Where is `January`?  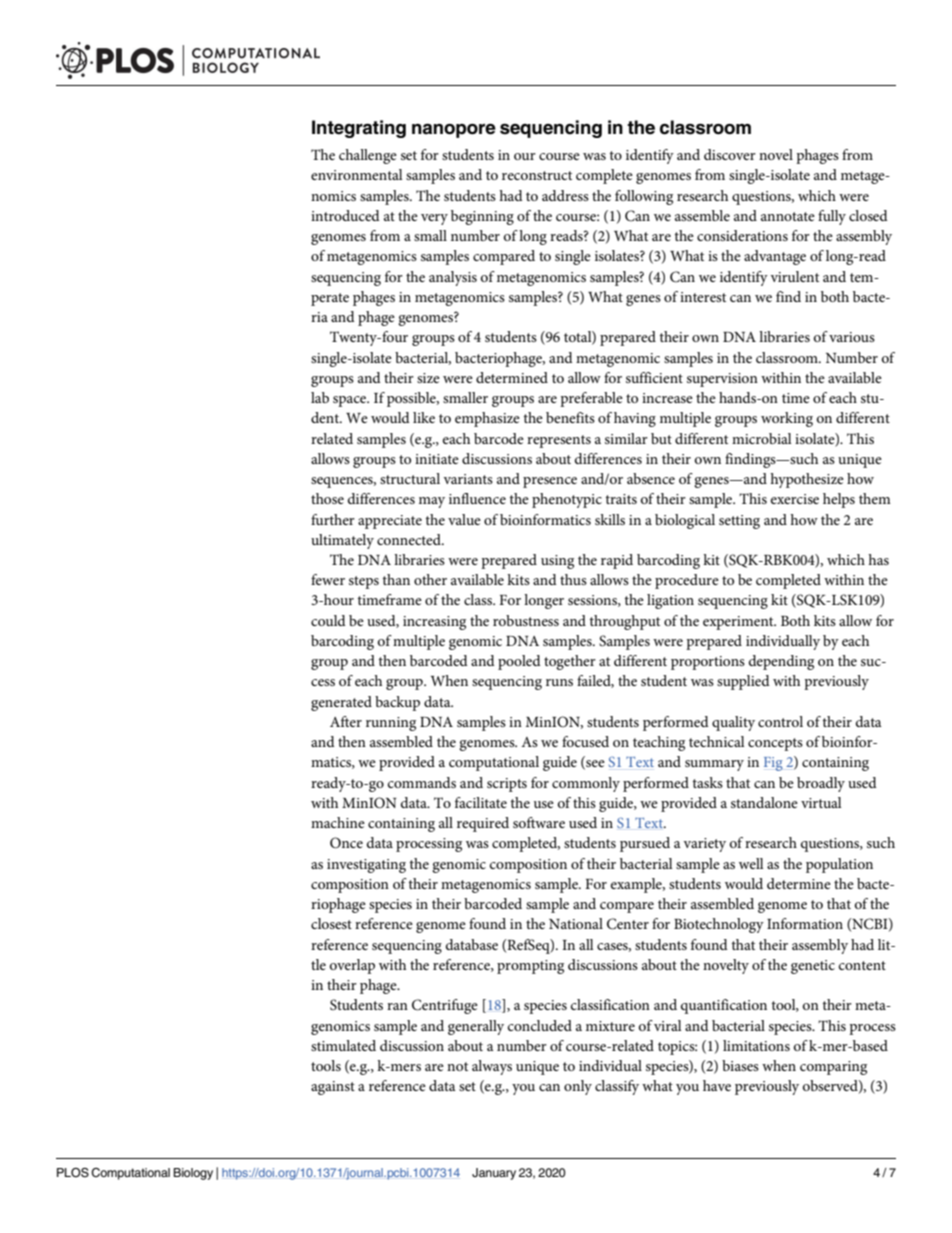 January is located at coordinates (494, 1174).
